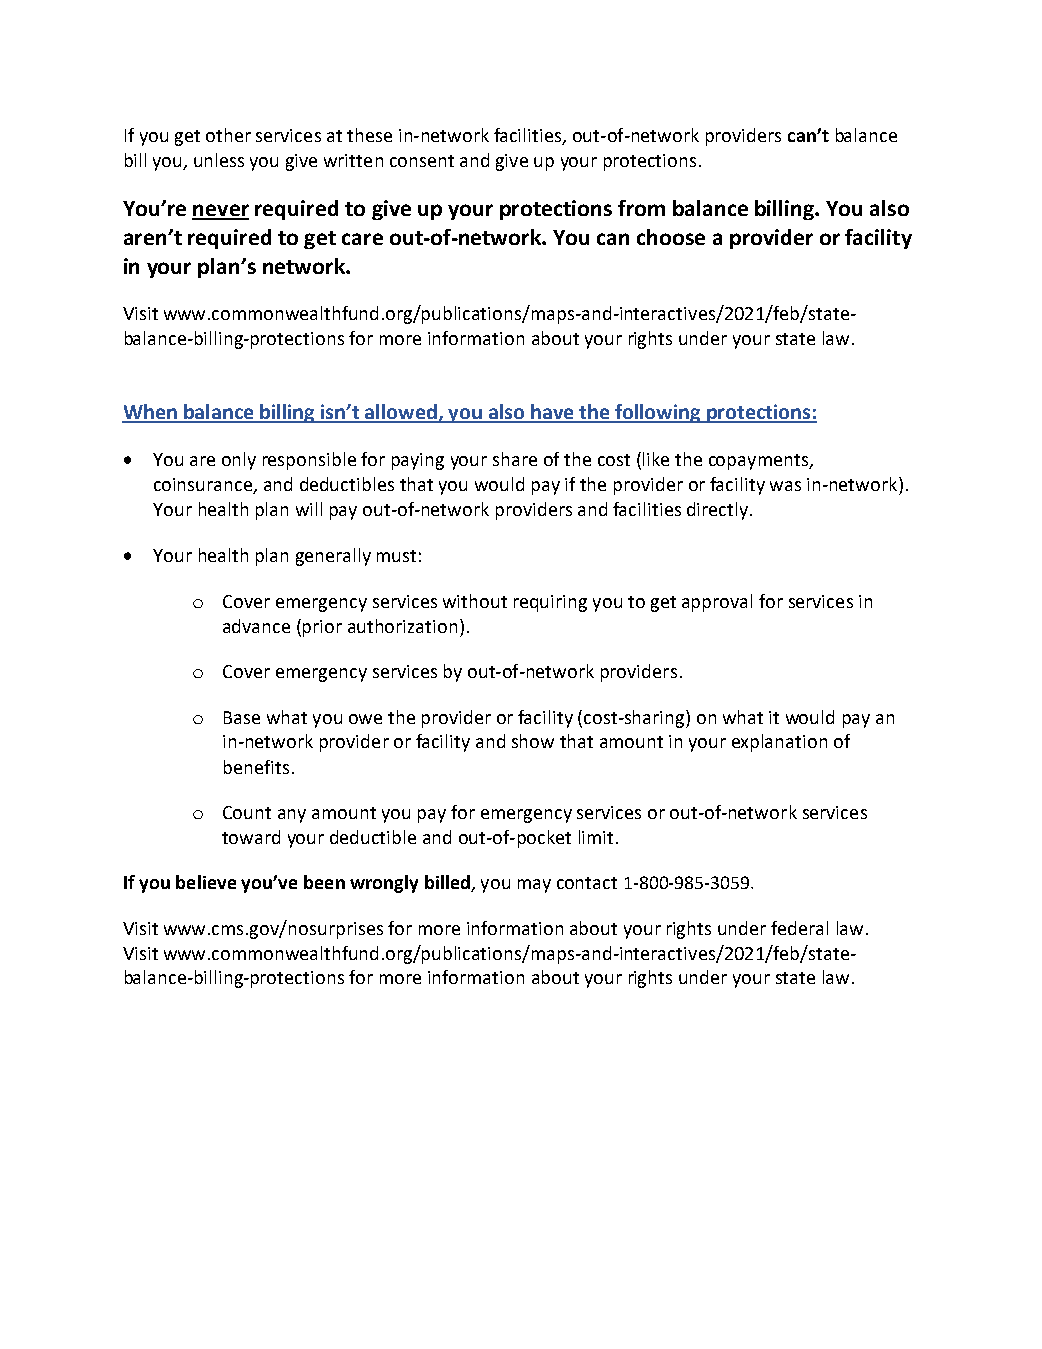 The height and width of the screenshot is (1349, 1042). What do you see at coordinates (658, 413) in the screenshot?
I see `following` at bounding box center [658, 413].
